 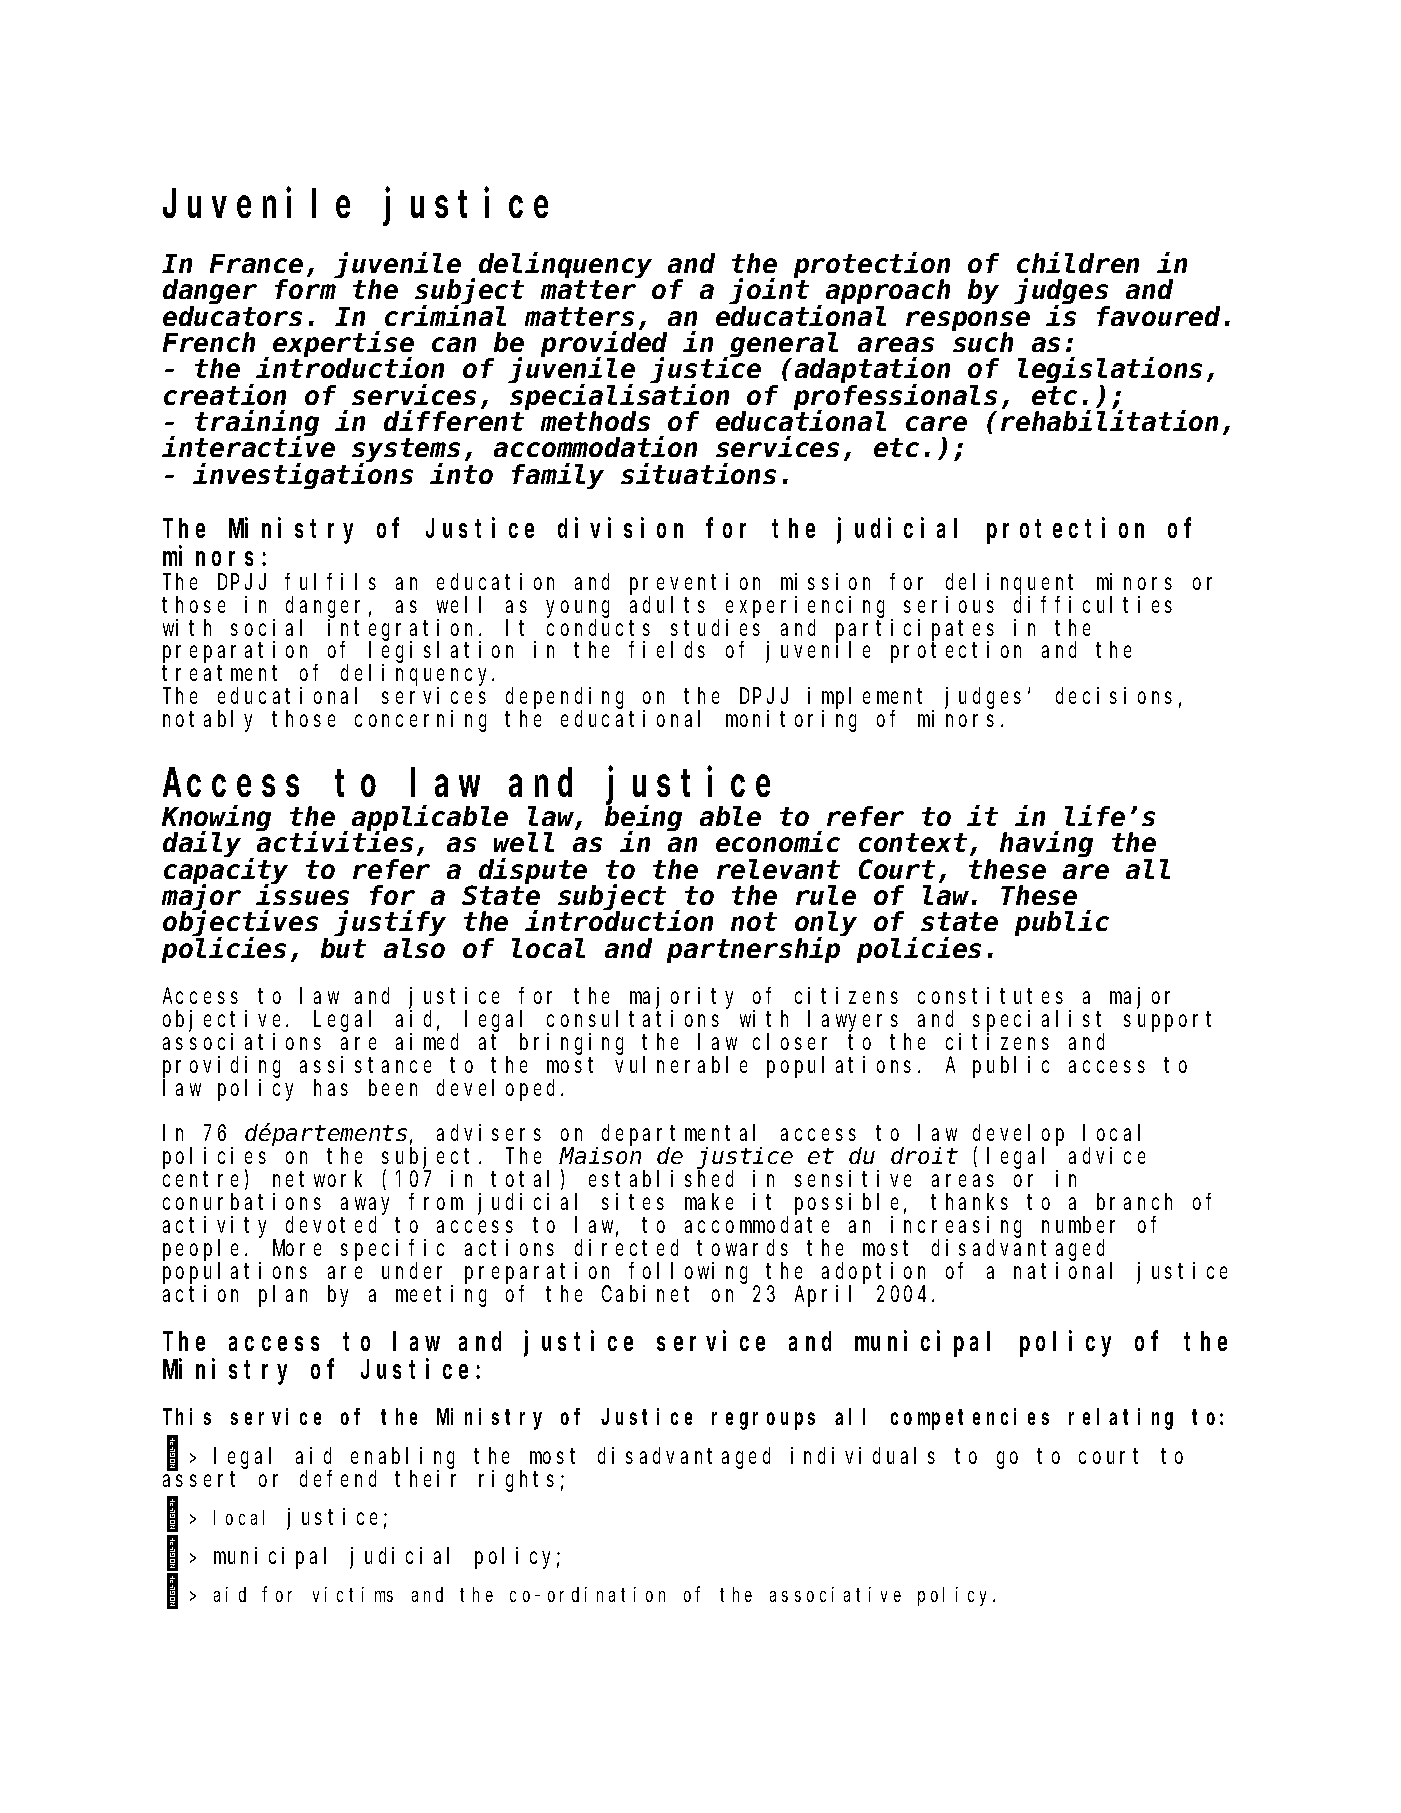 I want to click on joint, so click(x=769, y=292).
